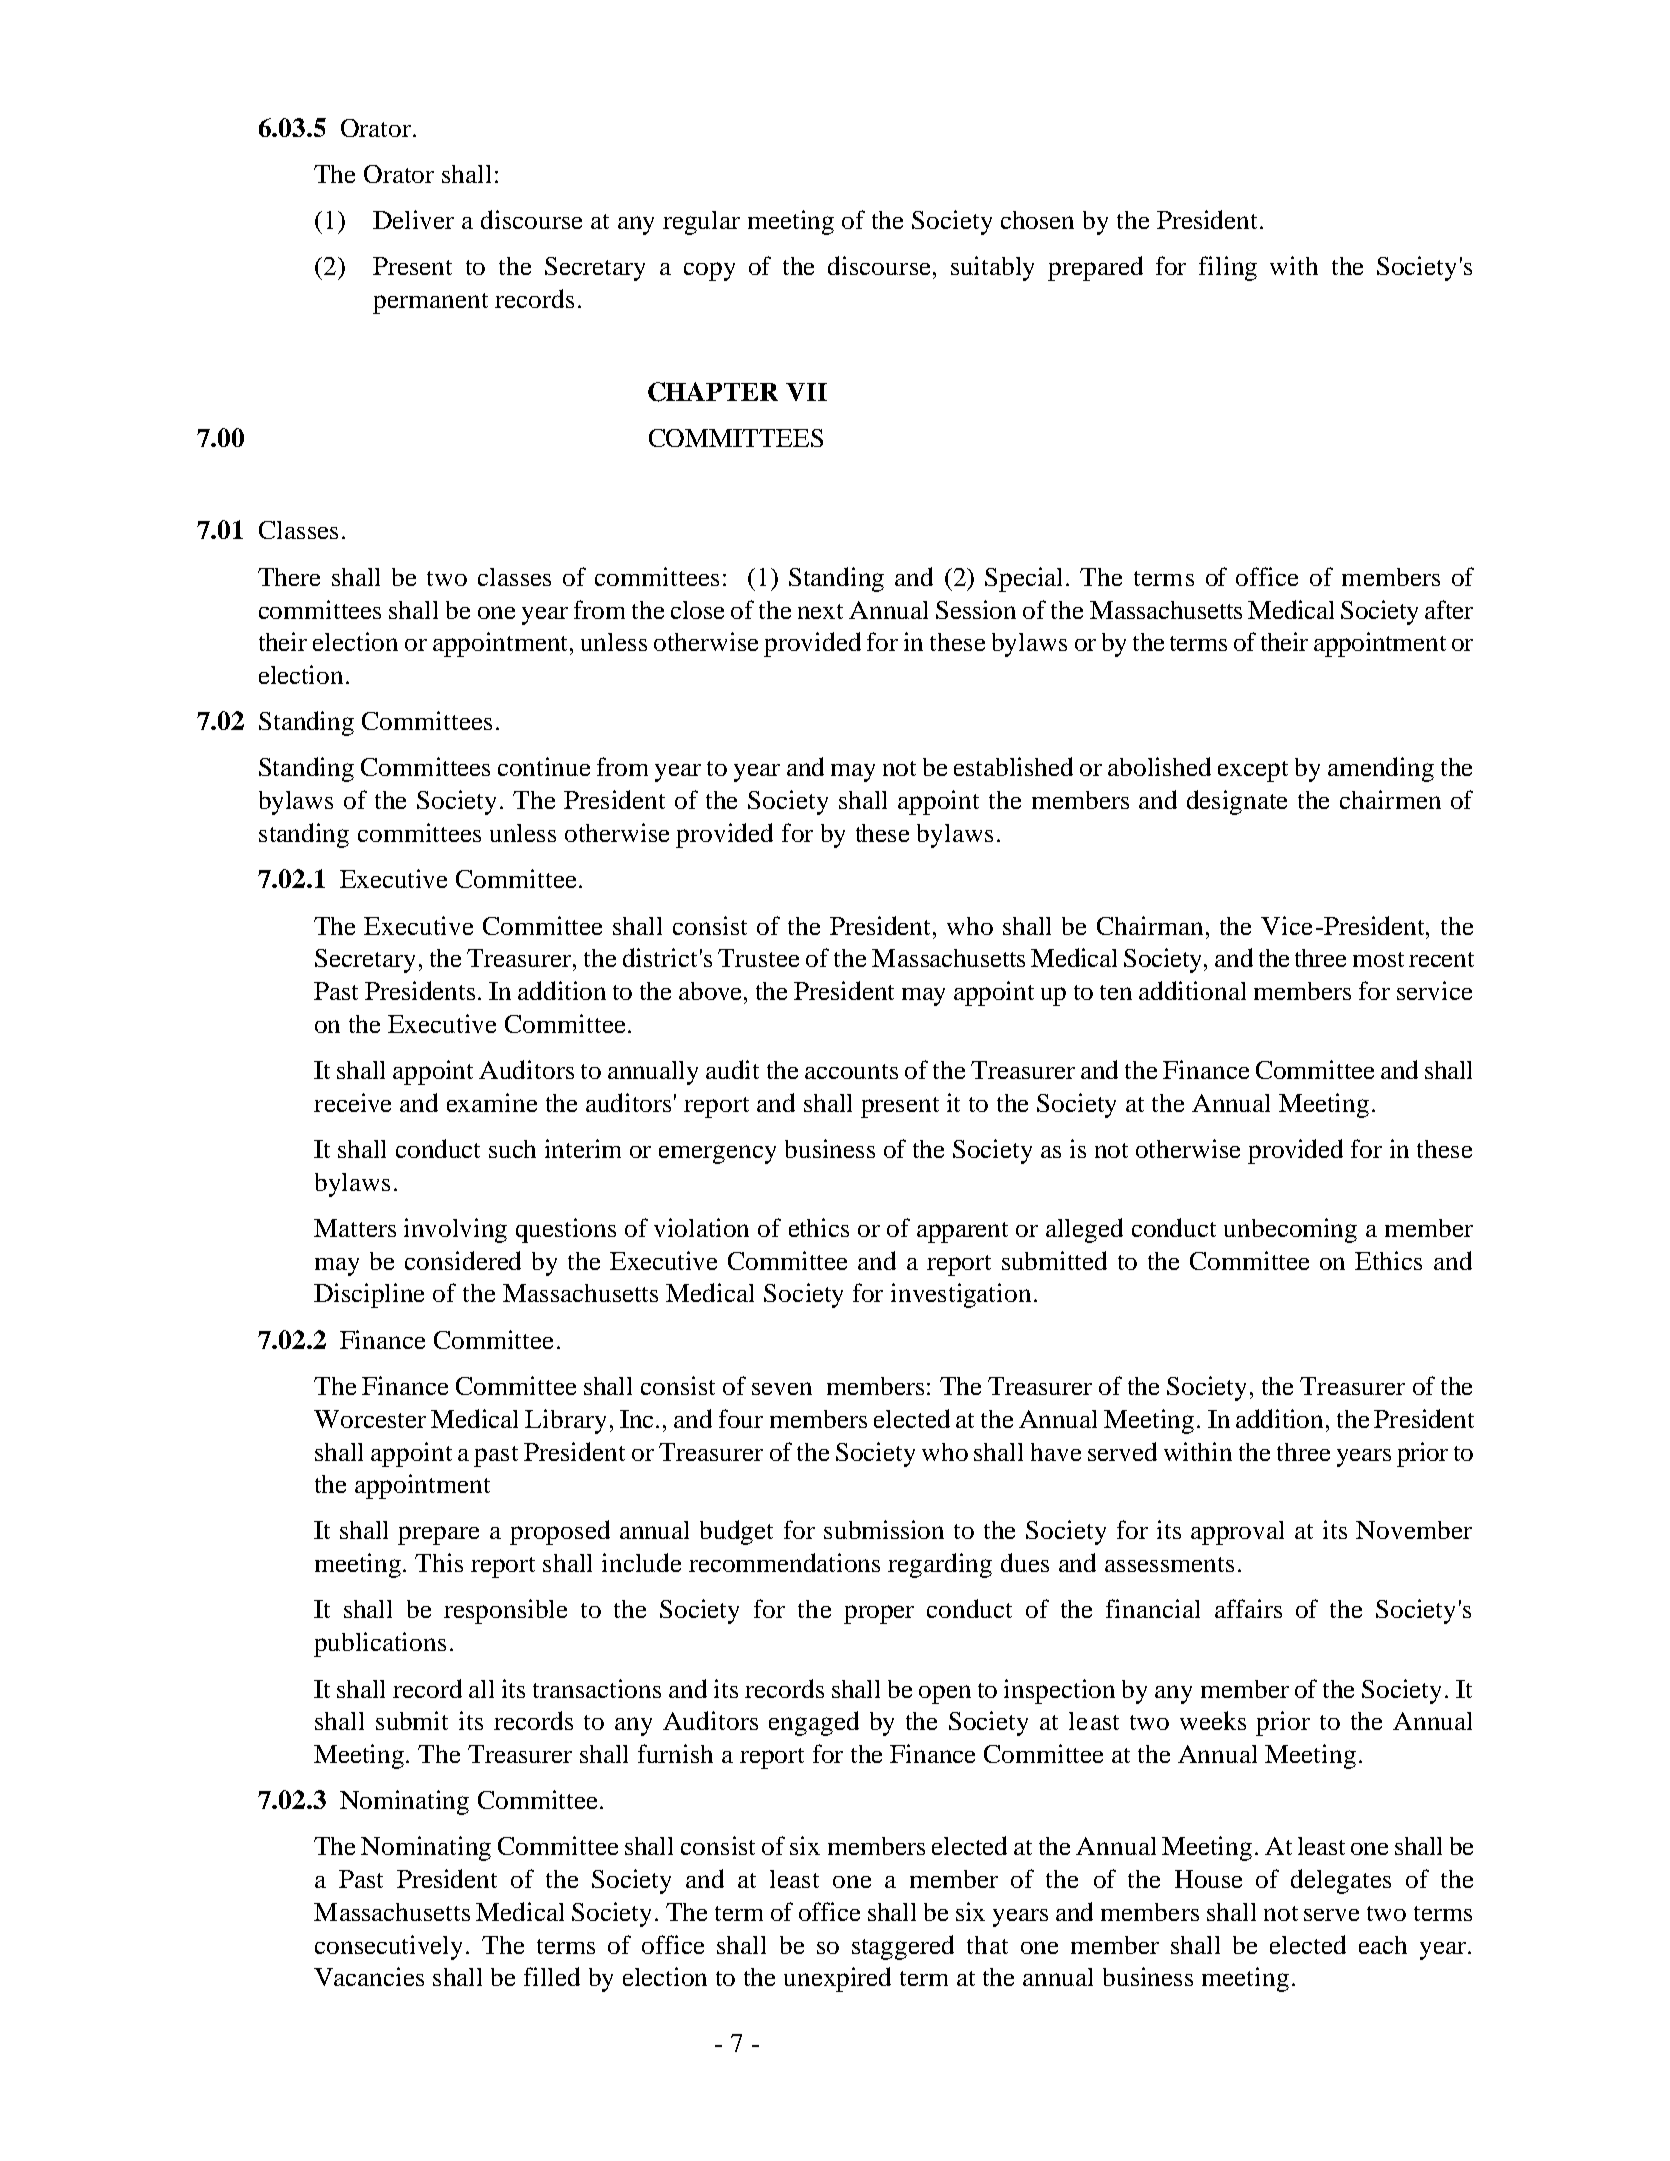  Describe the element at coordinates (430, 303) in the screenshot. I see `permanent` at that location.
